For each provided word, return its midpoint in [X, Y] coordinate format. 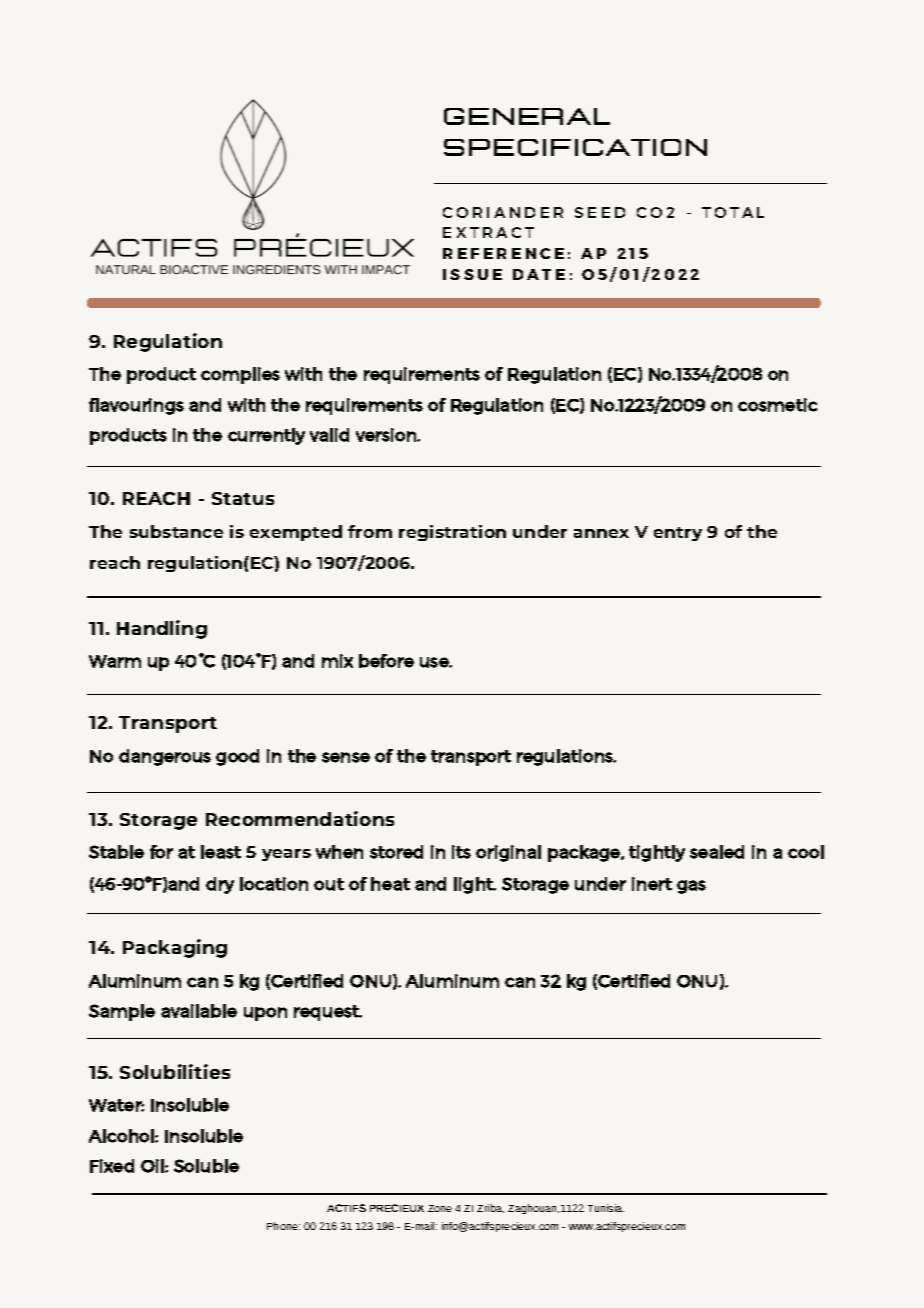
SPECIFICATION [575, 147]
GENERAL [527, 116]
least [221, 852]
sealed [717, 852]
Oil [153, 1166]
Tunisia [606, 1208]
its [461, 852]
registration [452, 533]
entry [678, 534]
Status [243, 498]
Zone [440, 1208]
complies [240, 375]
